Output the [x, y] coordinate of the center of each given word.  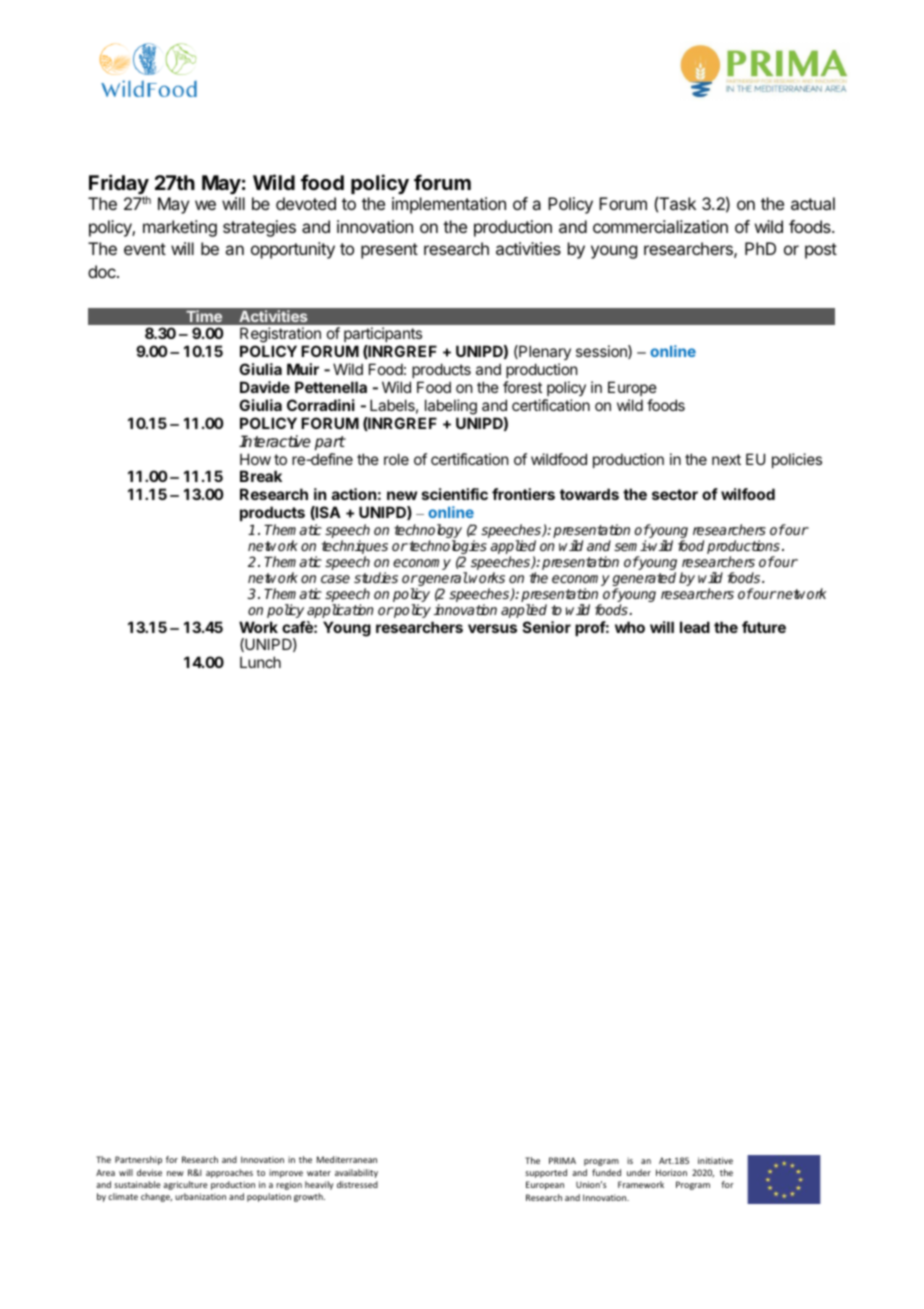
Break [261, 476]
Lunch [260, 662]
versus [492, 628]
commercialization [660, 226]
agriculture [185, 1185]
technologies [447, 548]
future [764, 627]
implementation [449, 205]
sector [675, 494]
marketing [180, 228]
